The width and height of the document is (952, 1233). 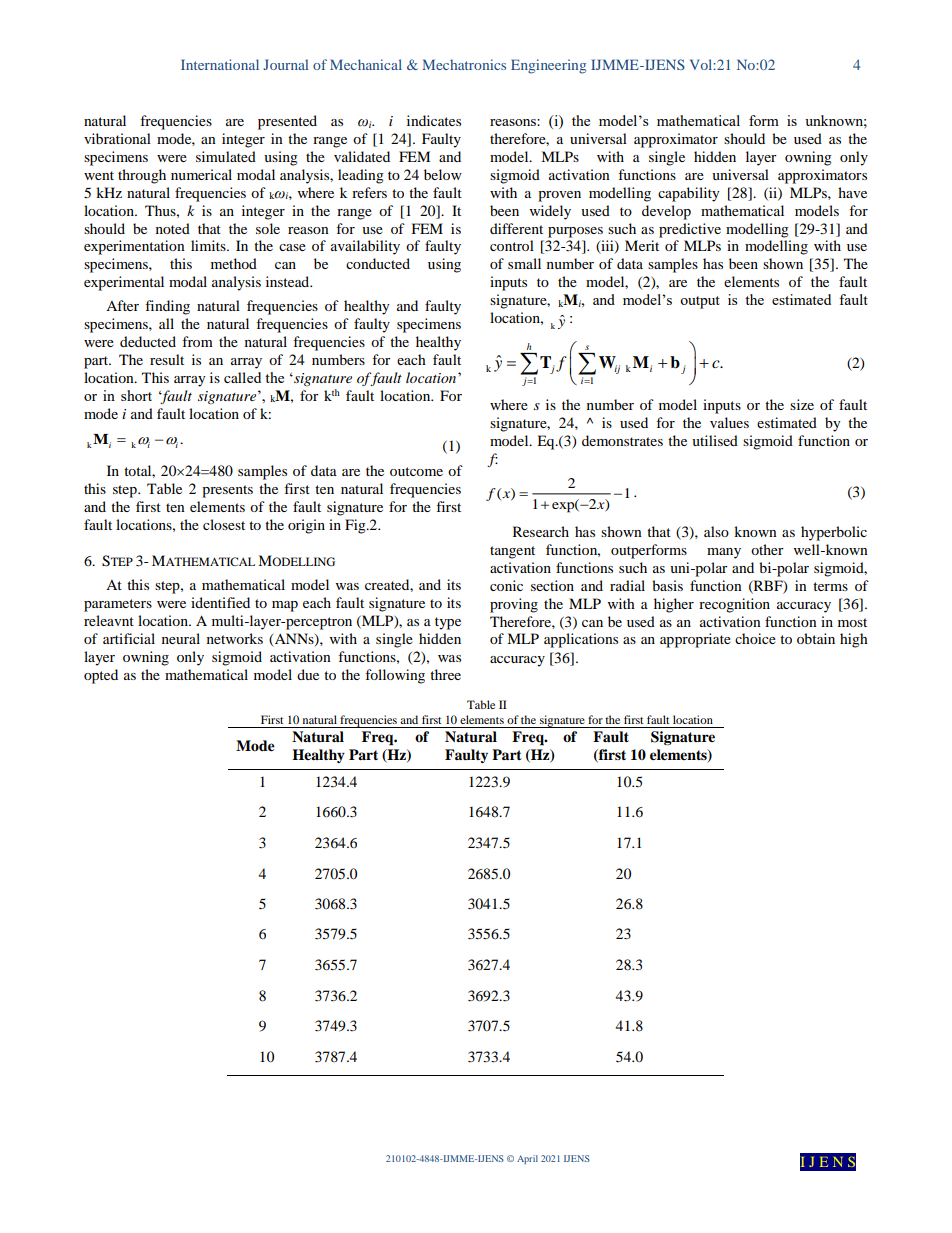 What do you see at coordinates (689, 194) in the document?
I see `capability` at bounding box center [689, 194].
